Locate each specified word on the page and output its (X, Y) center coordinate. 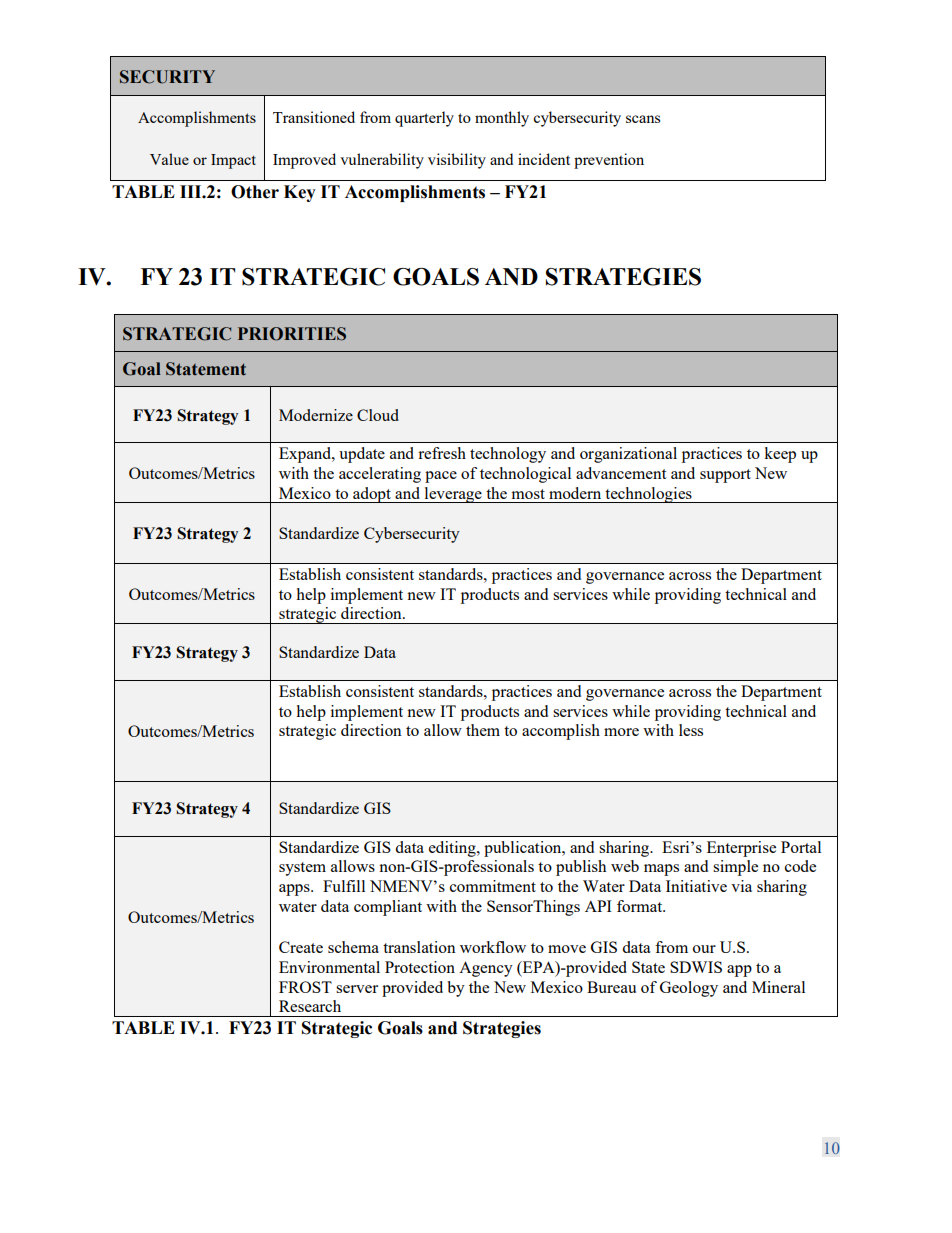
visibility (457, 161)
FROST (305, 987)
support (725, 476)
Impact (233, 161)
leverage (453, 495)
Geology (689, 989)
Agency (486, 969)
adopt (372, 495)
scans (643, 119)
